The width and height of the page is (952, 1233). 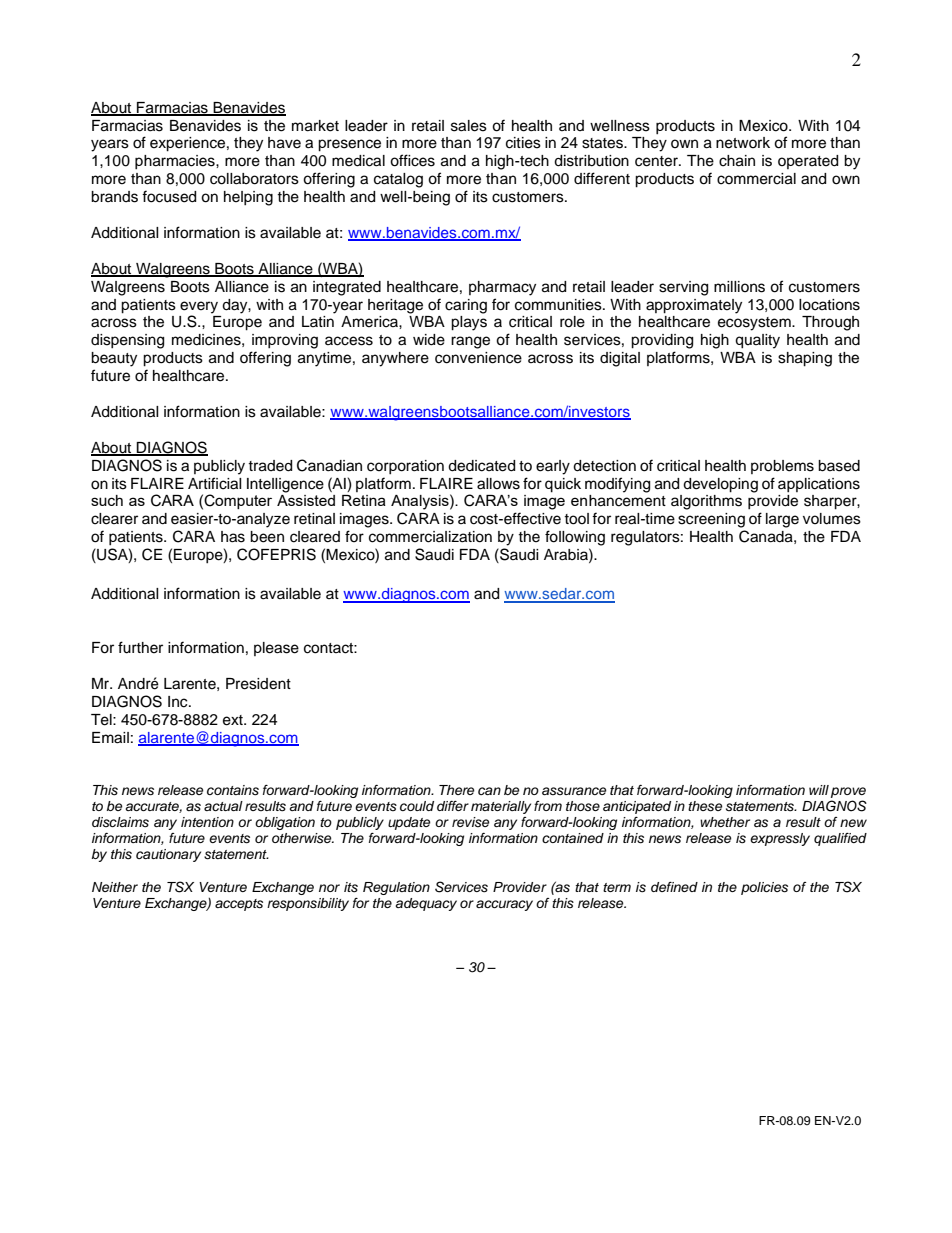 What do you see at coordinates (504, 905) in the page?
I see `accuracy` at bounding box center [504, 905].
